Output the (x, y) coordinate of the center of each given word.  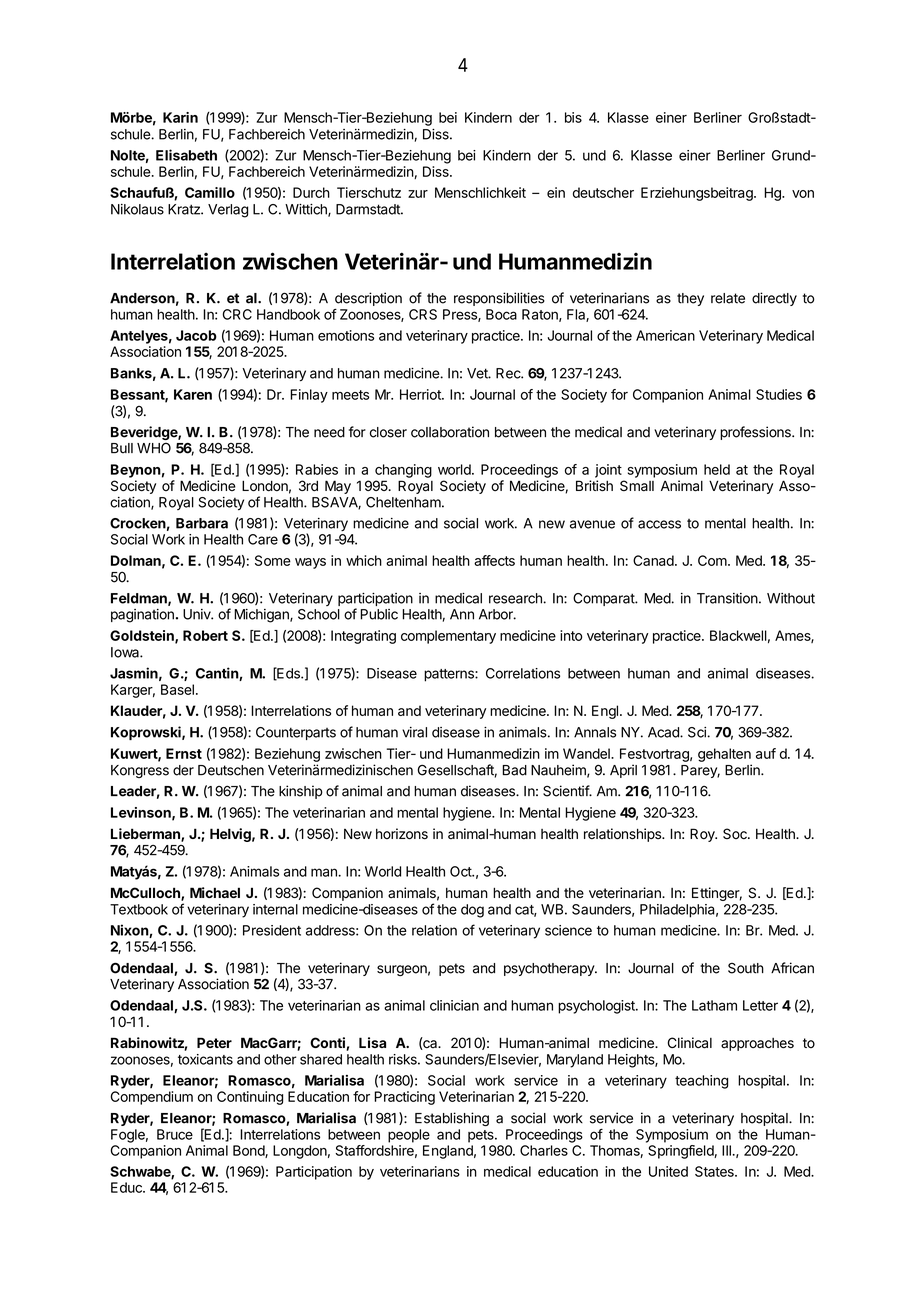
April (623, 771)
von (803, 194)
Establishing (452, 1119)
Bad (514, 770)
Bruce (175, 1134)
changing (403, 471)
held (717, 469)
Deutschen (231, 770)
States (715, 1171)
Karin (180, 117)
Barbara (202, 523)
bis (573, 117)
